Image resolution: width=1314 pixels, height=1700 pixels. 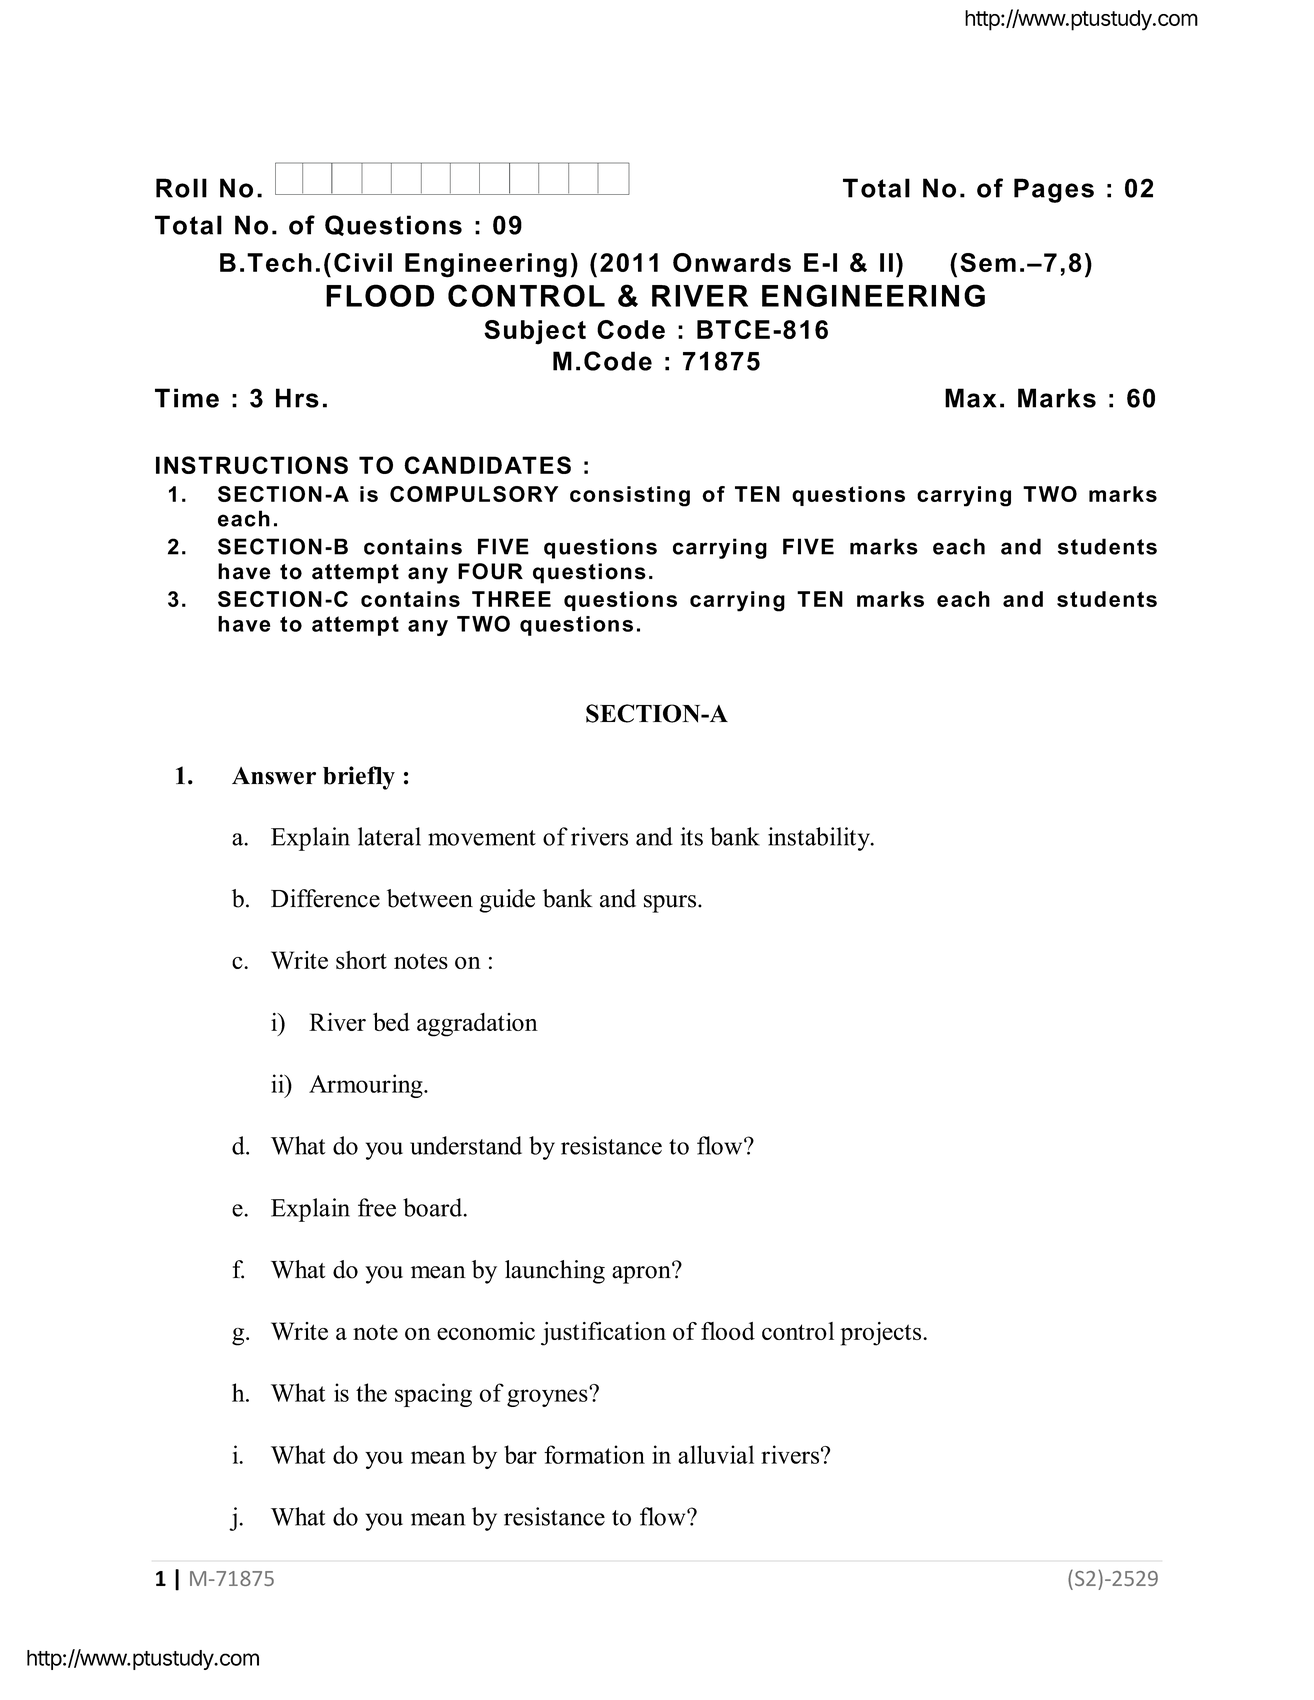 What do you see at coordinates (371, 1392) in the image?
I see `the` at bounding box center [371, 1392].
